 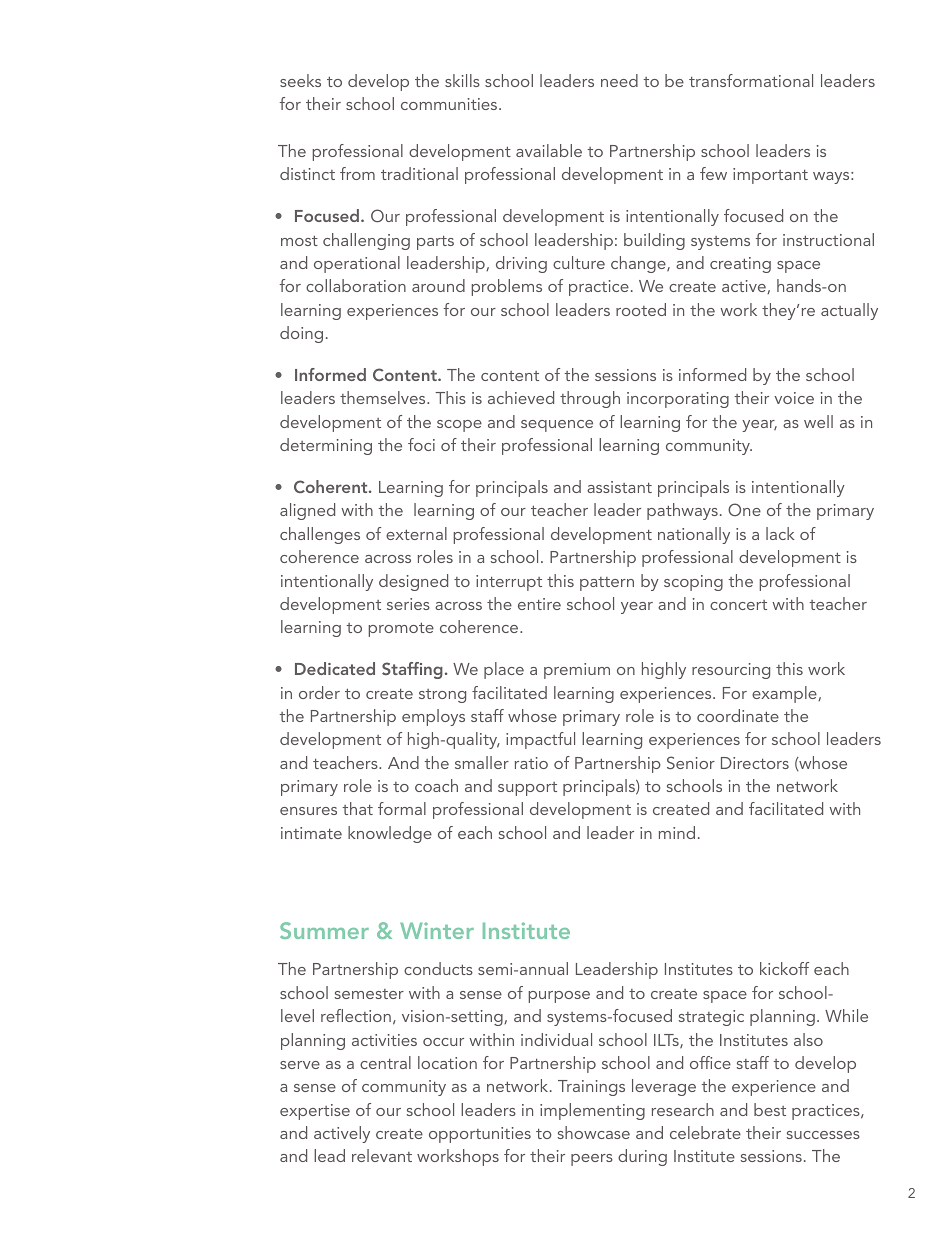 I want to click on relevant, so click(x=382, y=1155).
